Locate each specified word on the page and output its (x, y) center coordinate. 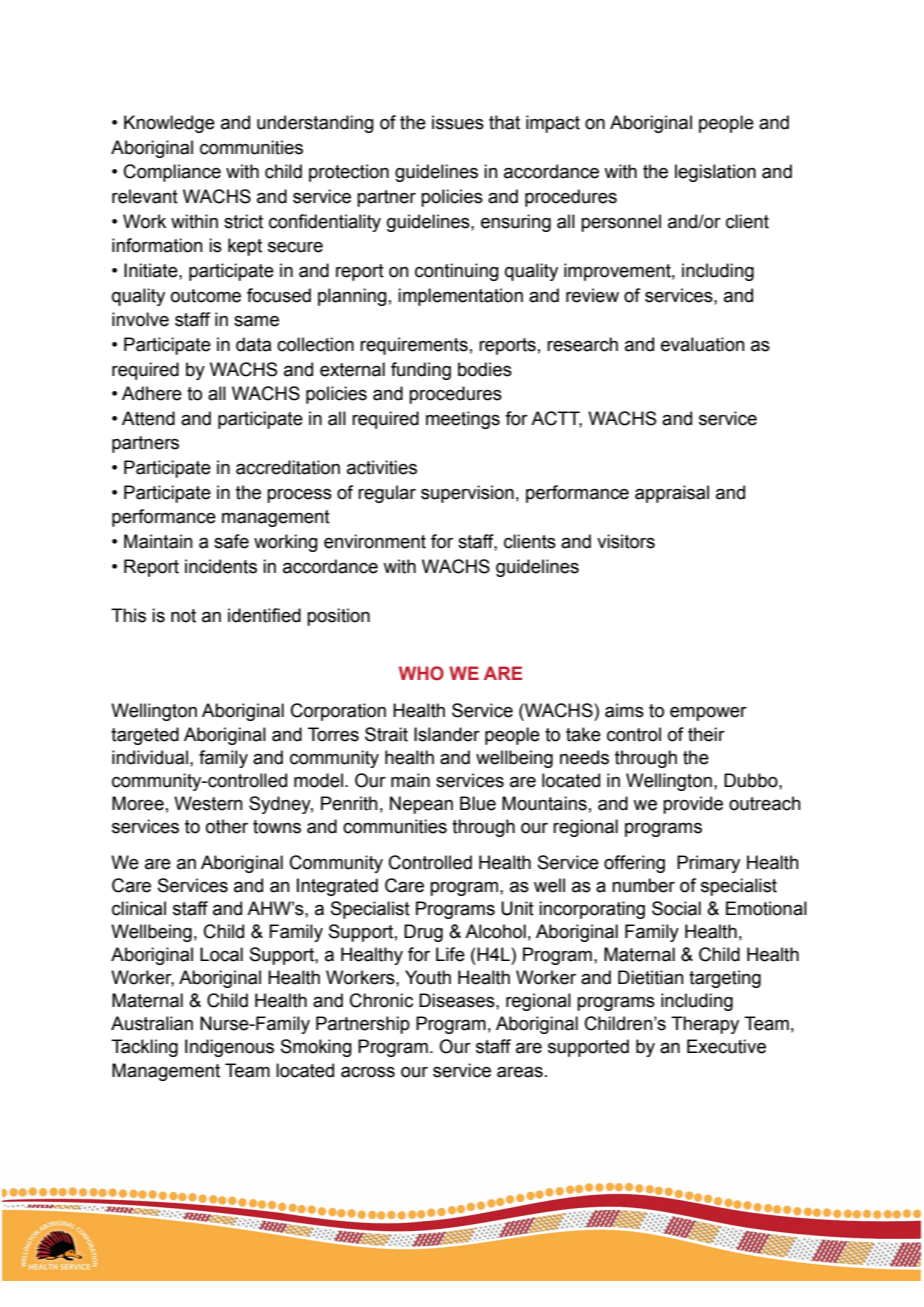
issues (458, 122)
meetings (463, 420)
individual (150, 757)
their (706, 734)
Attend (148, 418)
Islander (447, 734)
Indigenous (229, 1048)
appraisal (672, 494)
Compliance (172, 173)
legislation (715, 173)
